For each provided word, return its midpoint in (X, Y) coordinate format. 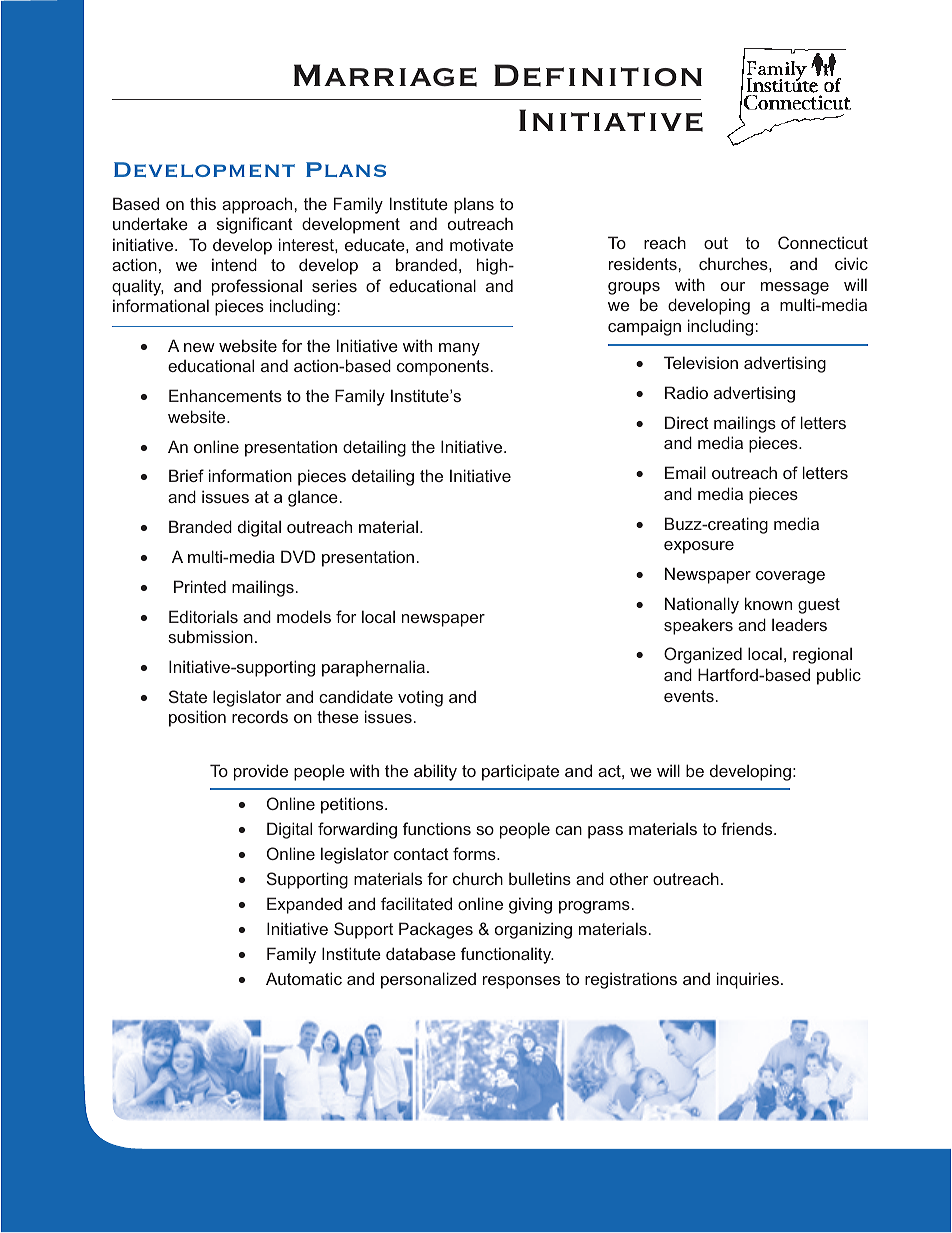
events (689, 696)
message (795, 288)
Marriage (385, 75)
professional (257, 287)
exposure (699, 547)
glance (313, 498)
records (260, 717)
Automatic (304, 978)
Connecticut (823, 242)
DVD (298, 556)
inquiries (748, 980)
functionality (507, 955)
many (459, 349)
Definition (598, 75)
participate (520, 772)
